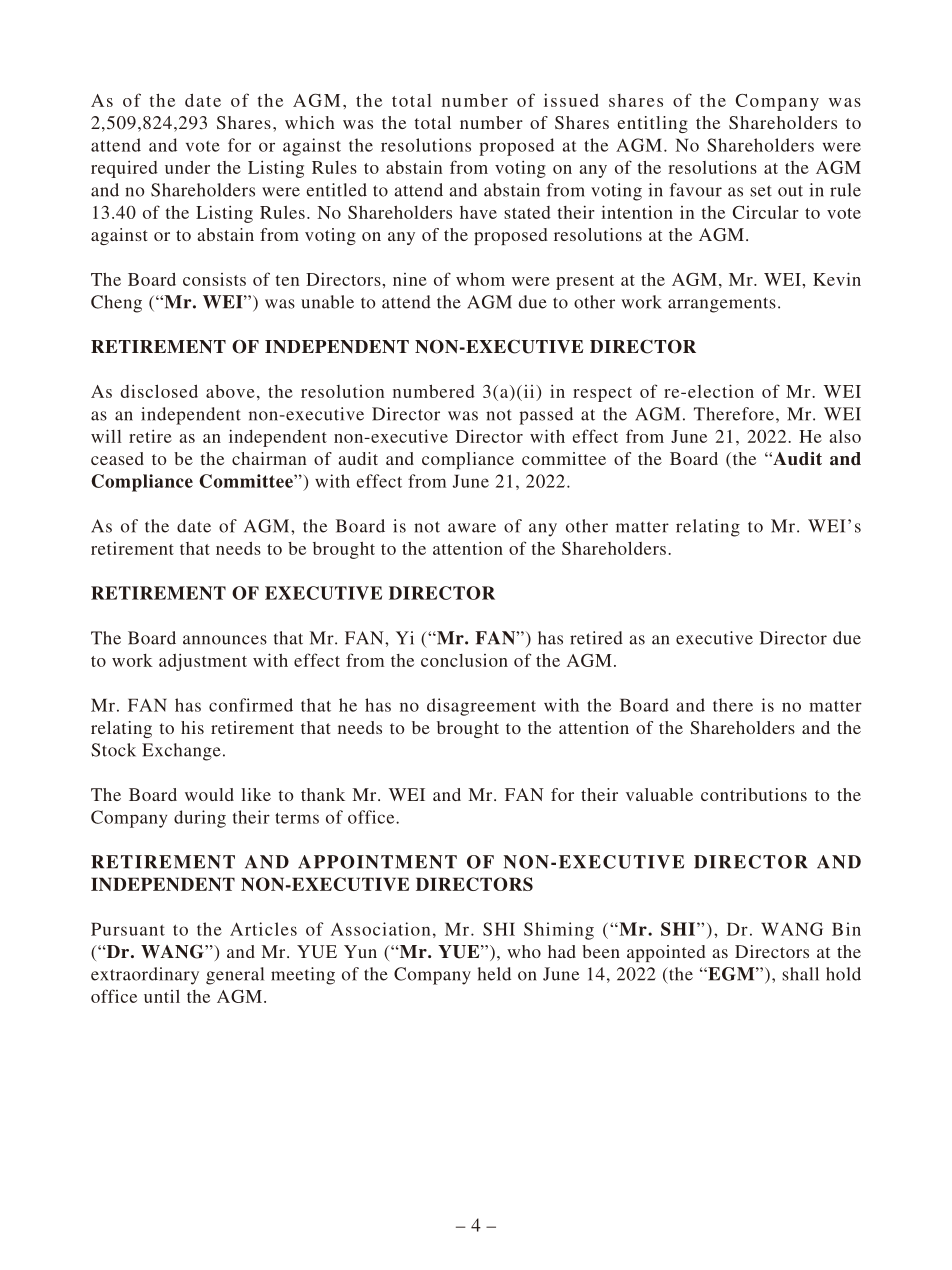 The width and height of the screenshot is (952, 1270). What do you see at coordinates (571, 100) in the screenshot?
I see `issued` at bounding box center [571, 100].
